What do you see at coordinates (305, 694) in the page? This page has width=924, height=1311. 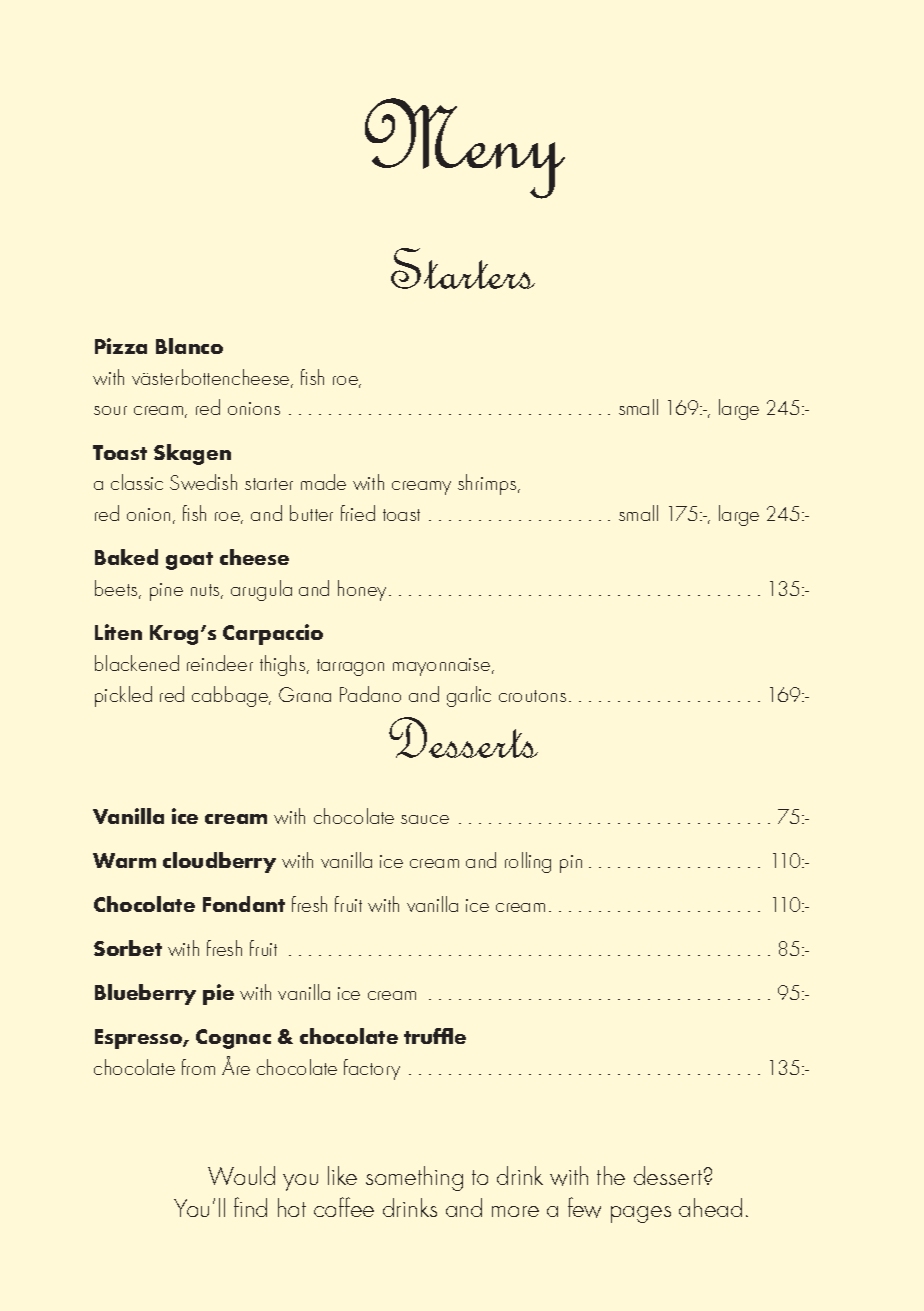 I see `Grana` at bounding box center [305, 694].
